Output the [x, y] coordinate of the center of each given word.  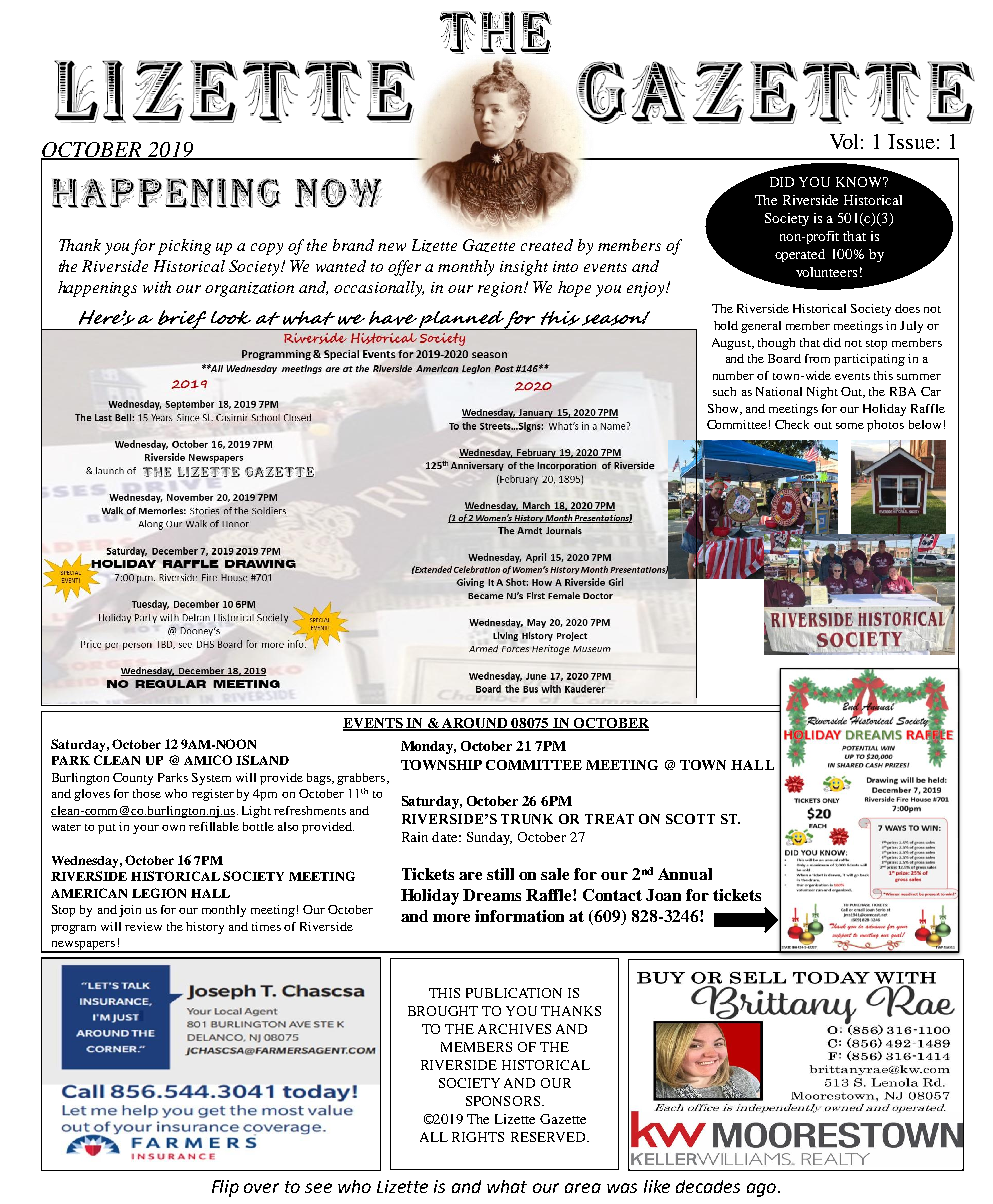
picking [184, 247]
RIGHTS [478, 1137]
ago [761, 1190]
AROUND [475, 724]
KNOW [860, 182]
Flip [225, 1188]
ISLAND [262, 760]
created [547, 245]
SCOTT [690, 819]
